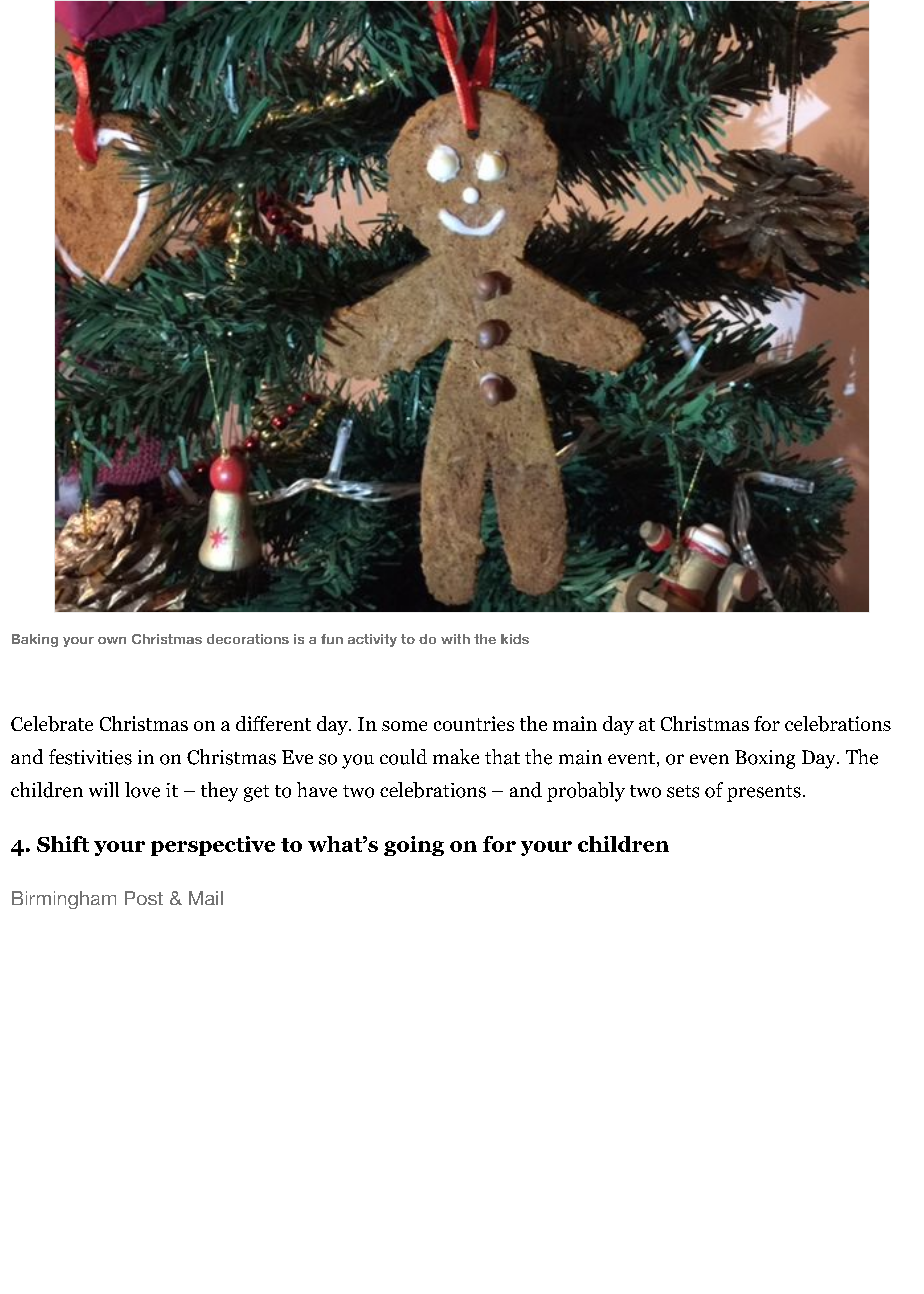 This screenshot has width=924, height=1294. I want to click on activity, so click(372, 640).
